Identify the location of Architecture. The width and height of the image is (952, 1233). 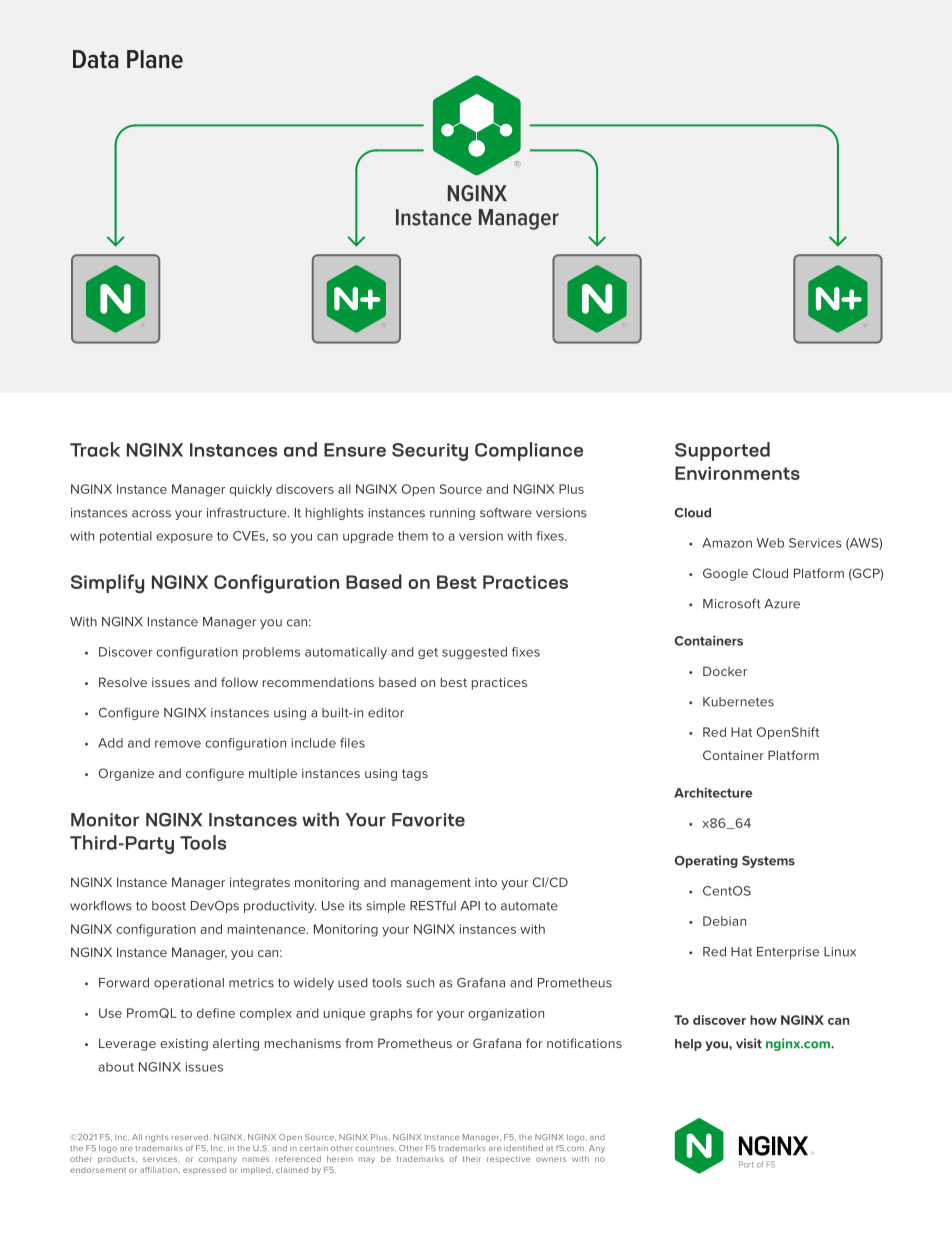
(713, 792).
